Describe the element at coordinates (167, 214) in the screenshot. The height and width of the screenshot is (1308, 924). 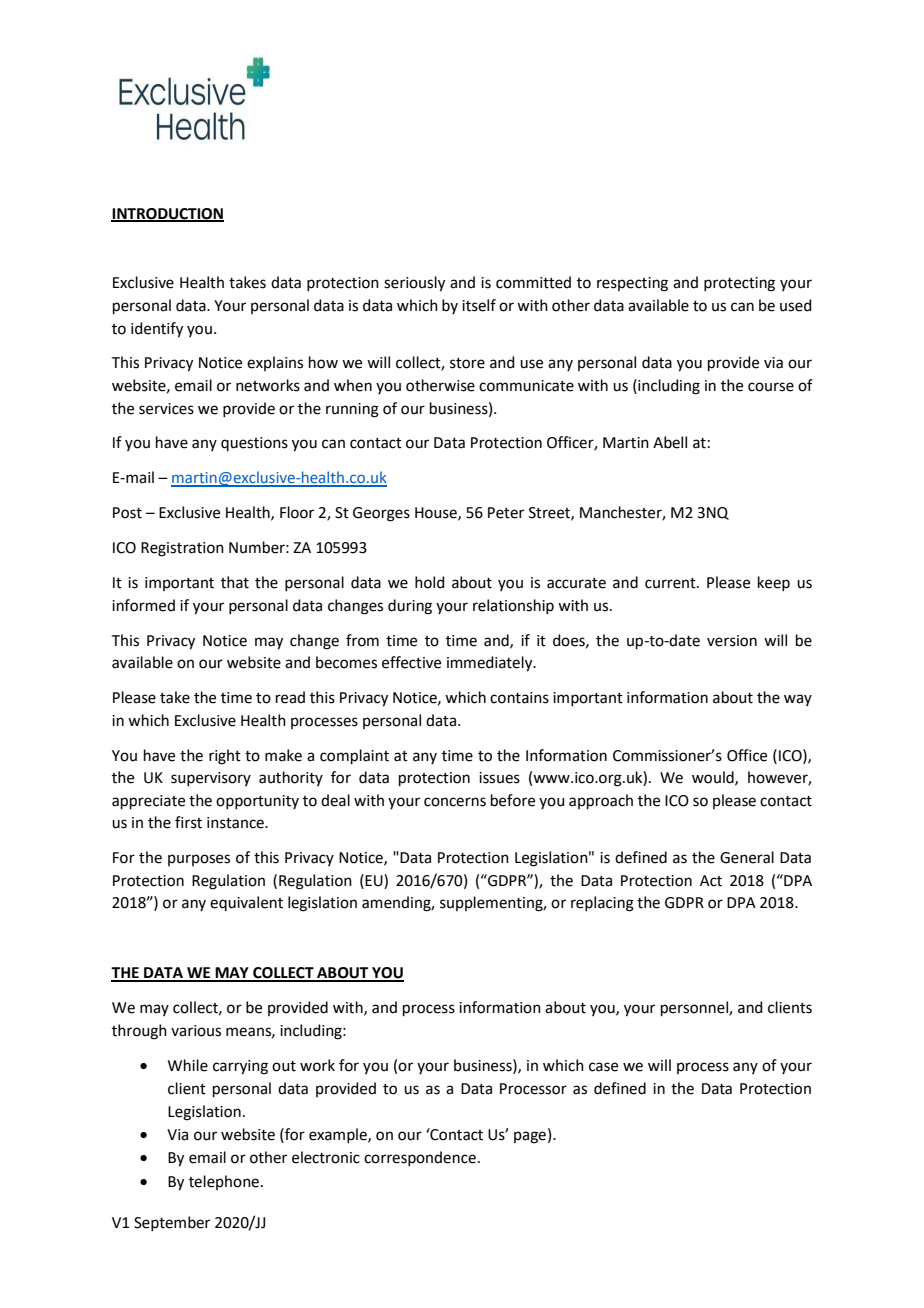
I see `INTRODUCTION` at that location.
